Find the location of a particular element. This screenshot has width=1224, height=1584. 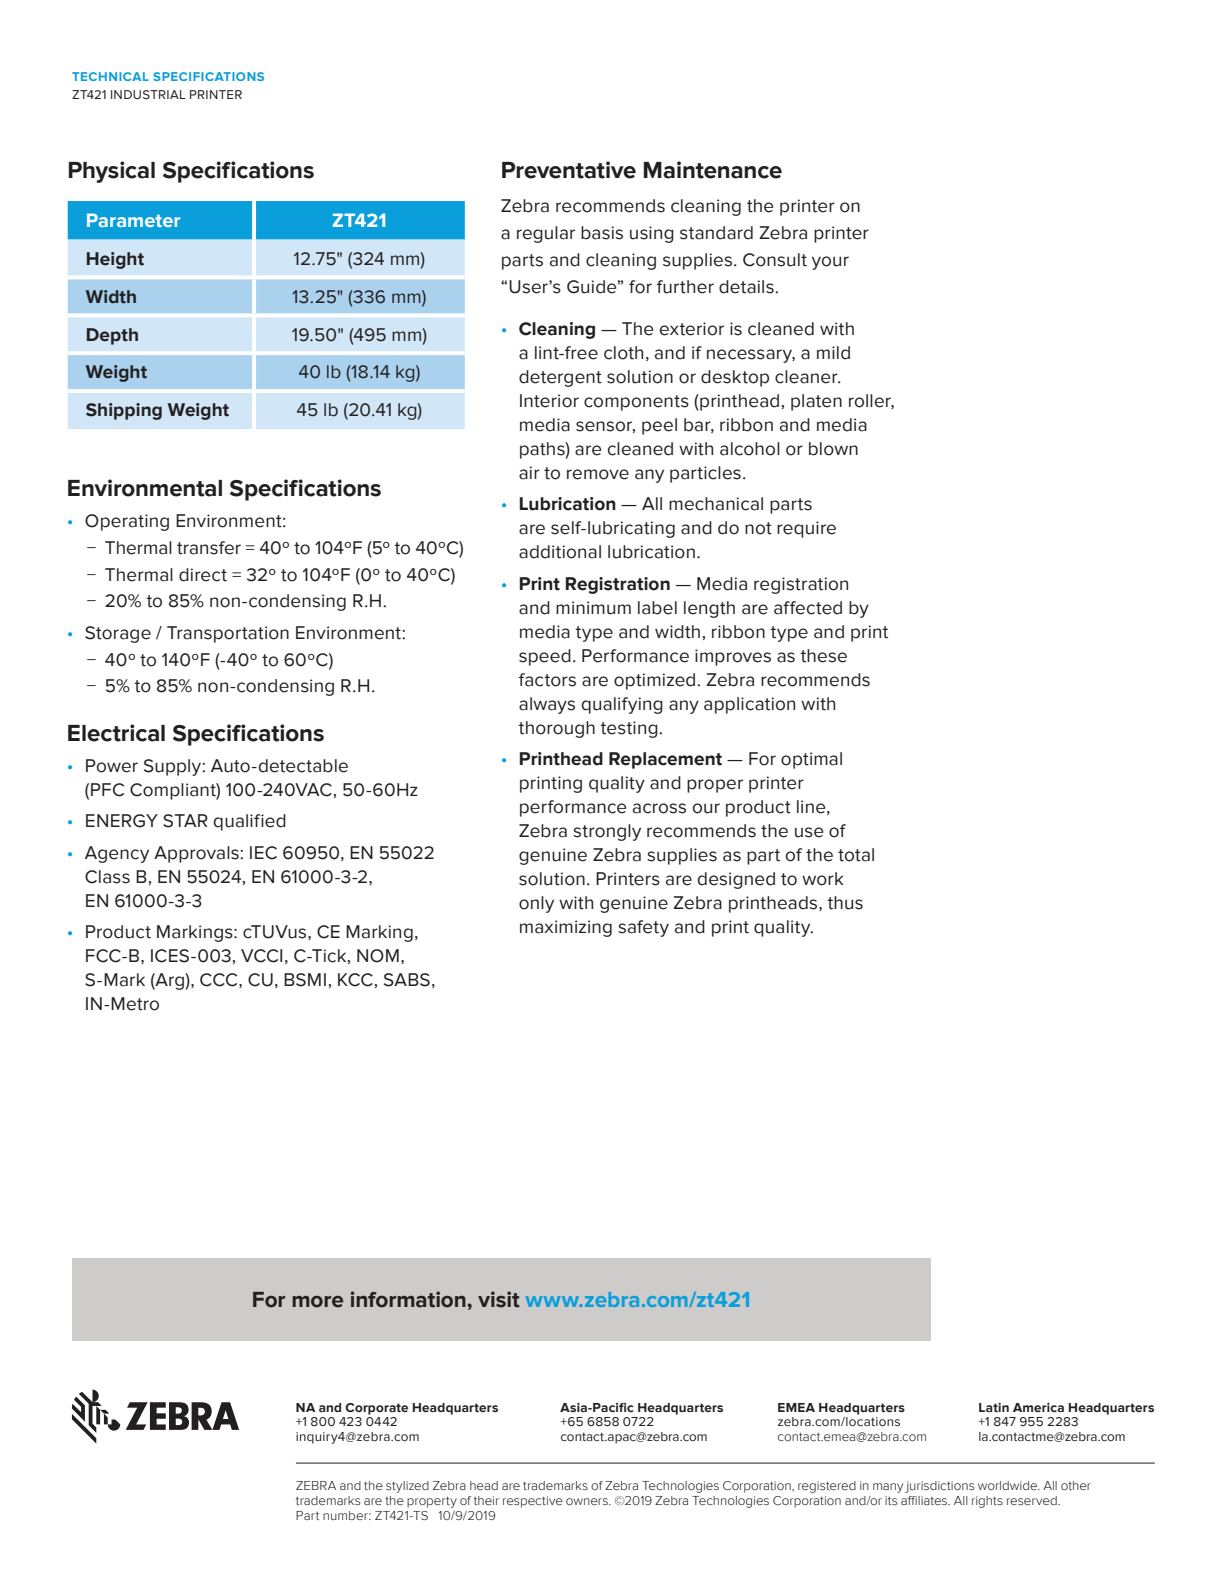

total is located at coordinates (856, 855).
